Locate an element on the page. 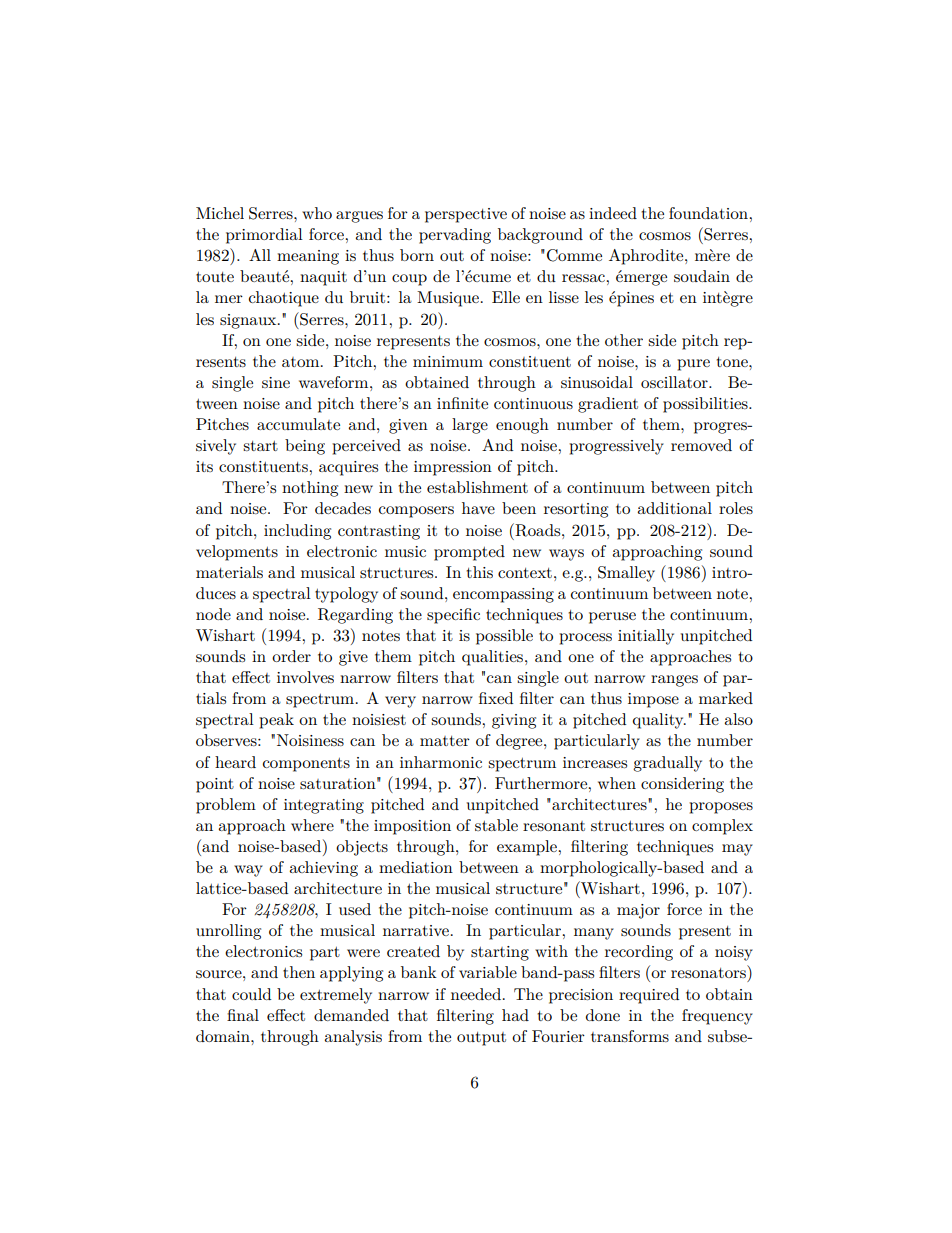  nothing is located at coordinates (310, 489).
